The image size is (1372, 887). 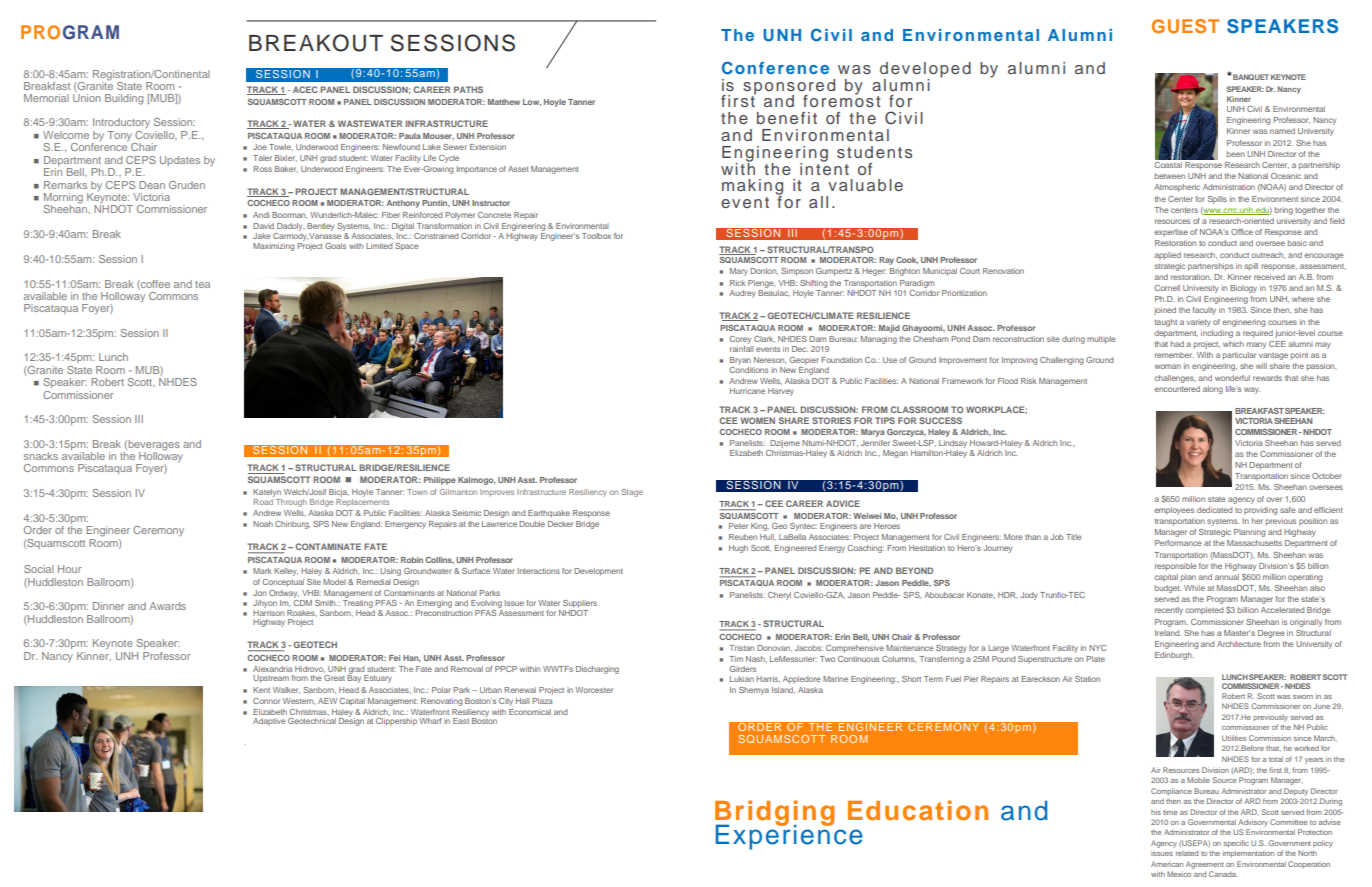 I want to click on GUEST, so click(x=1185, y=26).
